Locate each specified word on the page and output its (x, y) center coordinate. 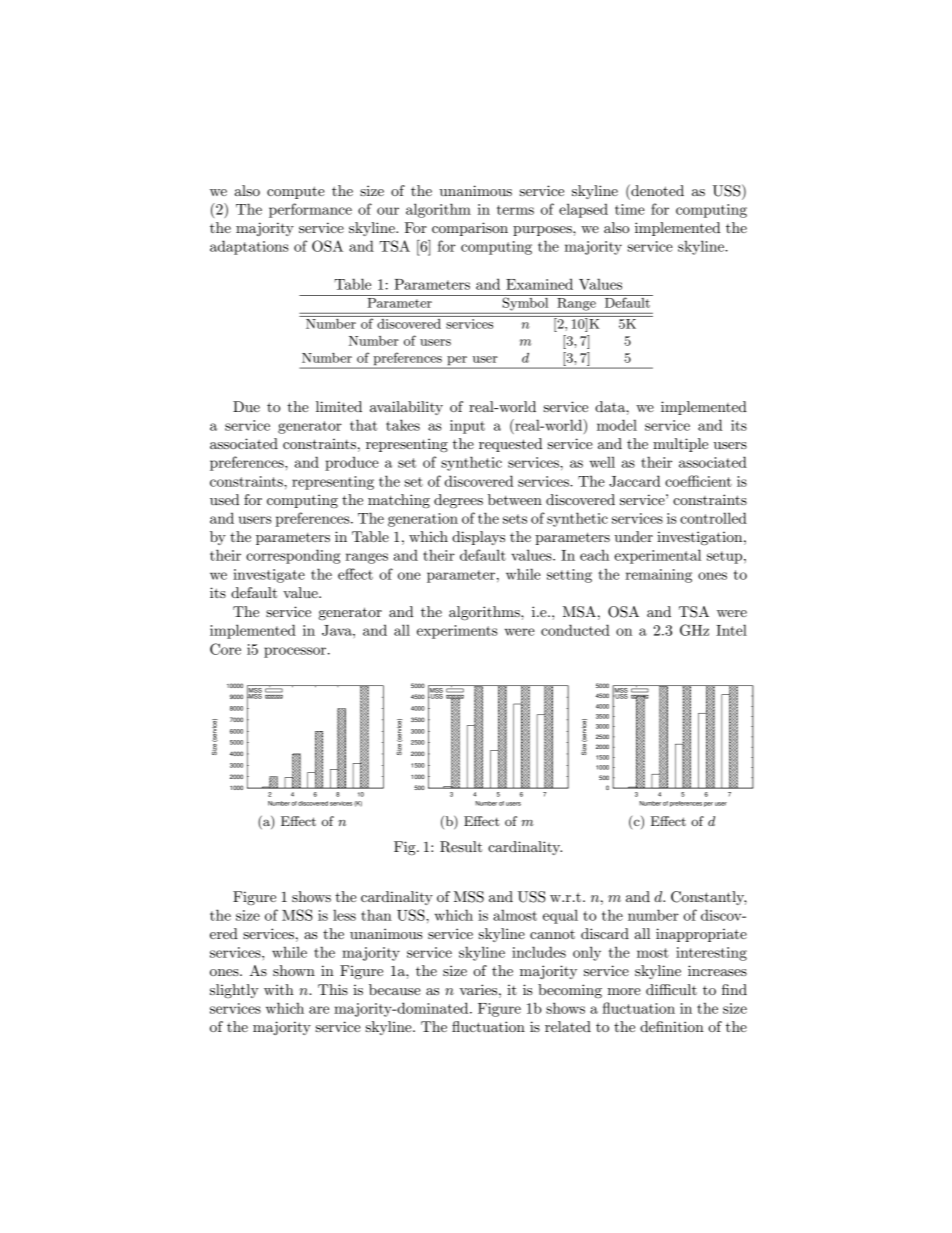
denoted (656, 190)
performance (310, 210)
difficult (671, 989)
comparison (470, 229)
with (279, 989)
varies (479, 989)
